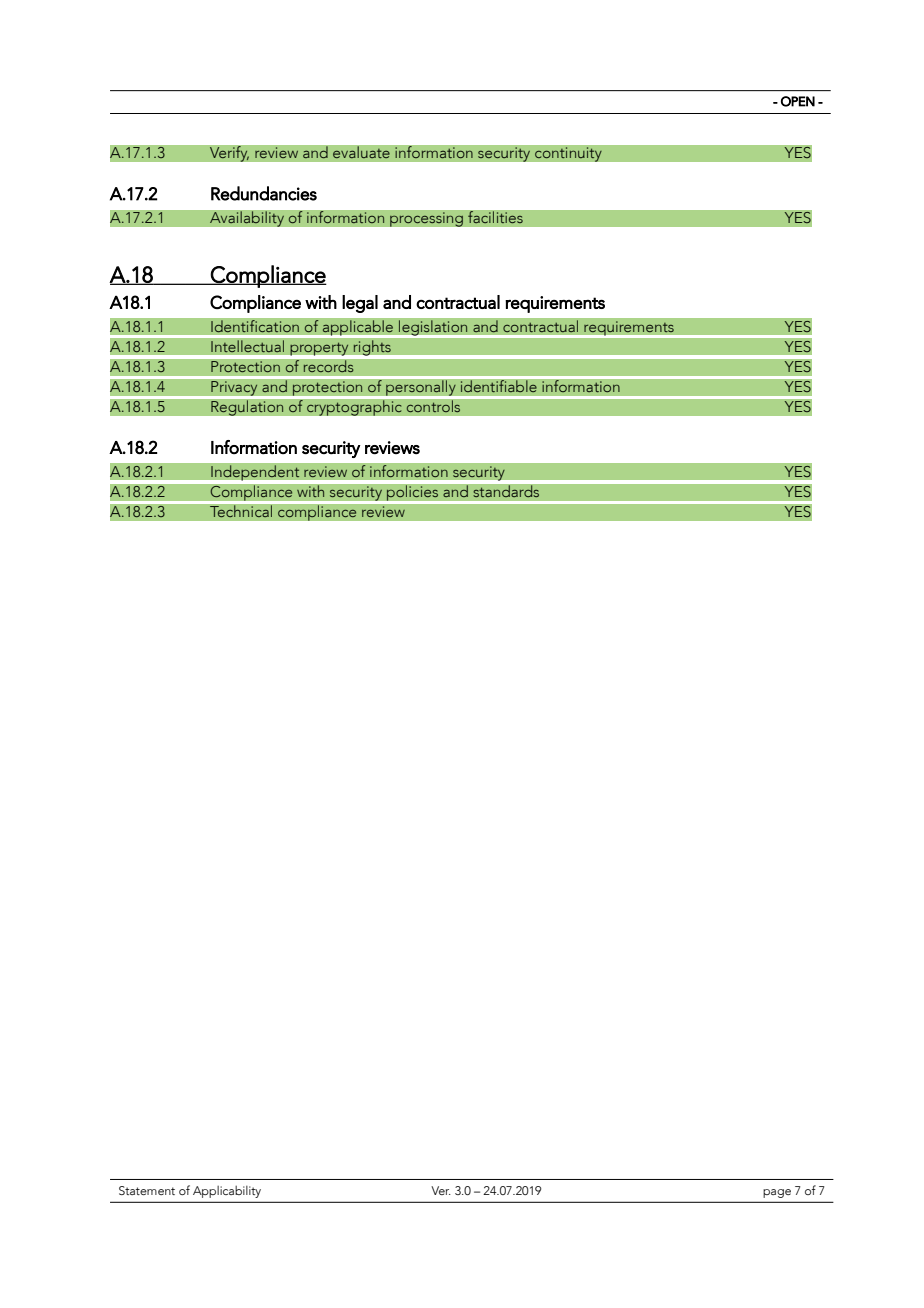  What do you see at coordinates (798, 101) in the page?
I see `OPEN` at bounding box center [798, 101].
